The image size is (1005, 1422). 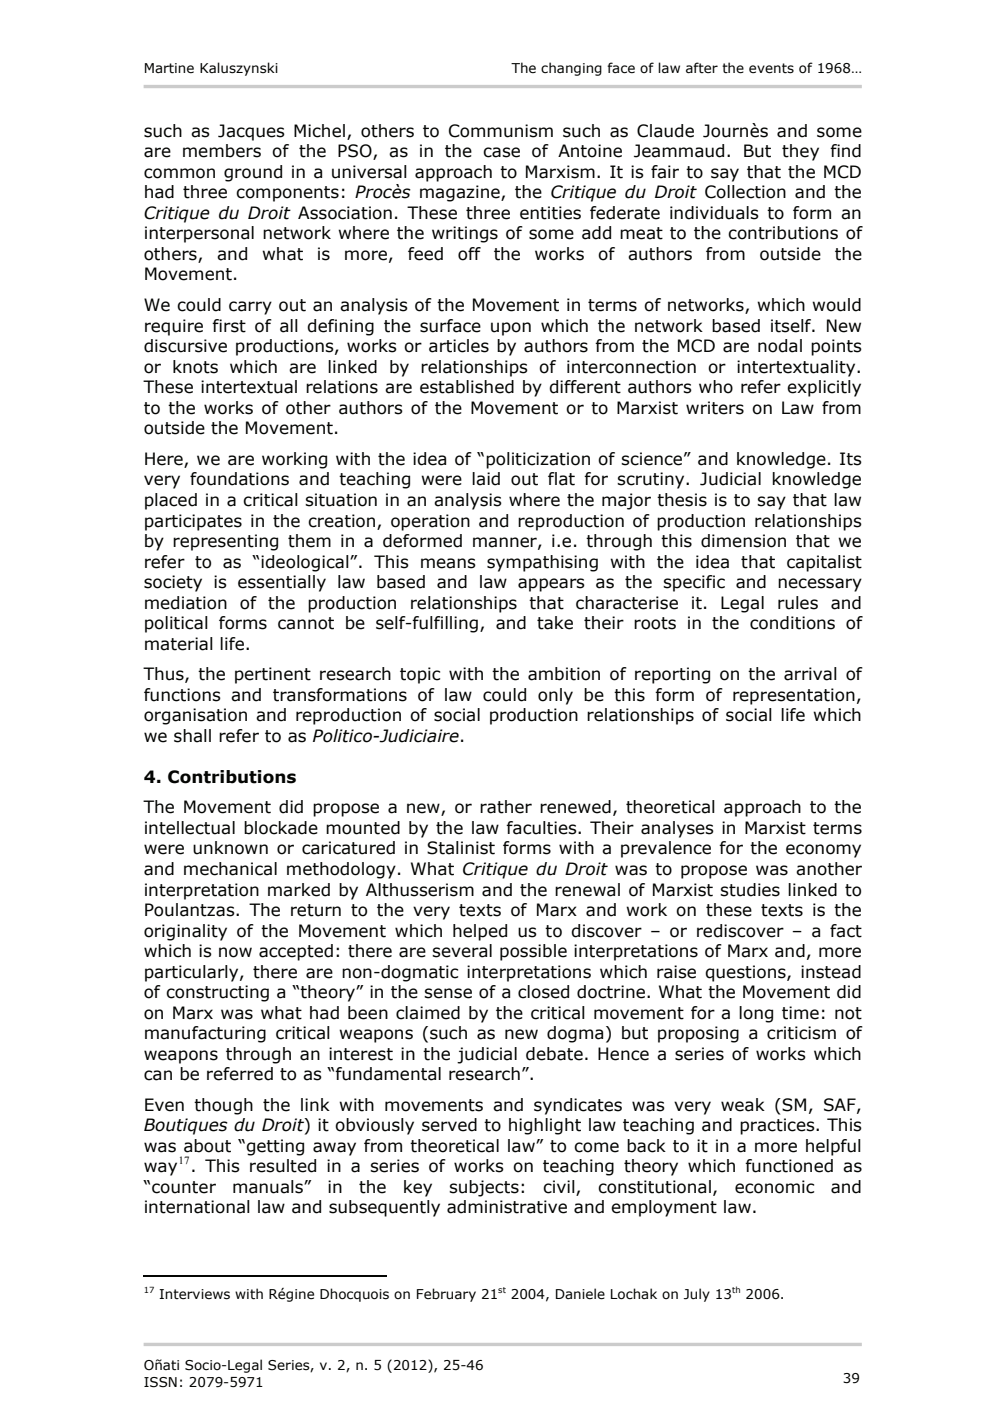 What do you see at coordinates (194, 1294) in the screenshot?
I see `Interviews` at bounding box center [194, 1294].
